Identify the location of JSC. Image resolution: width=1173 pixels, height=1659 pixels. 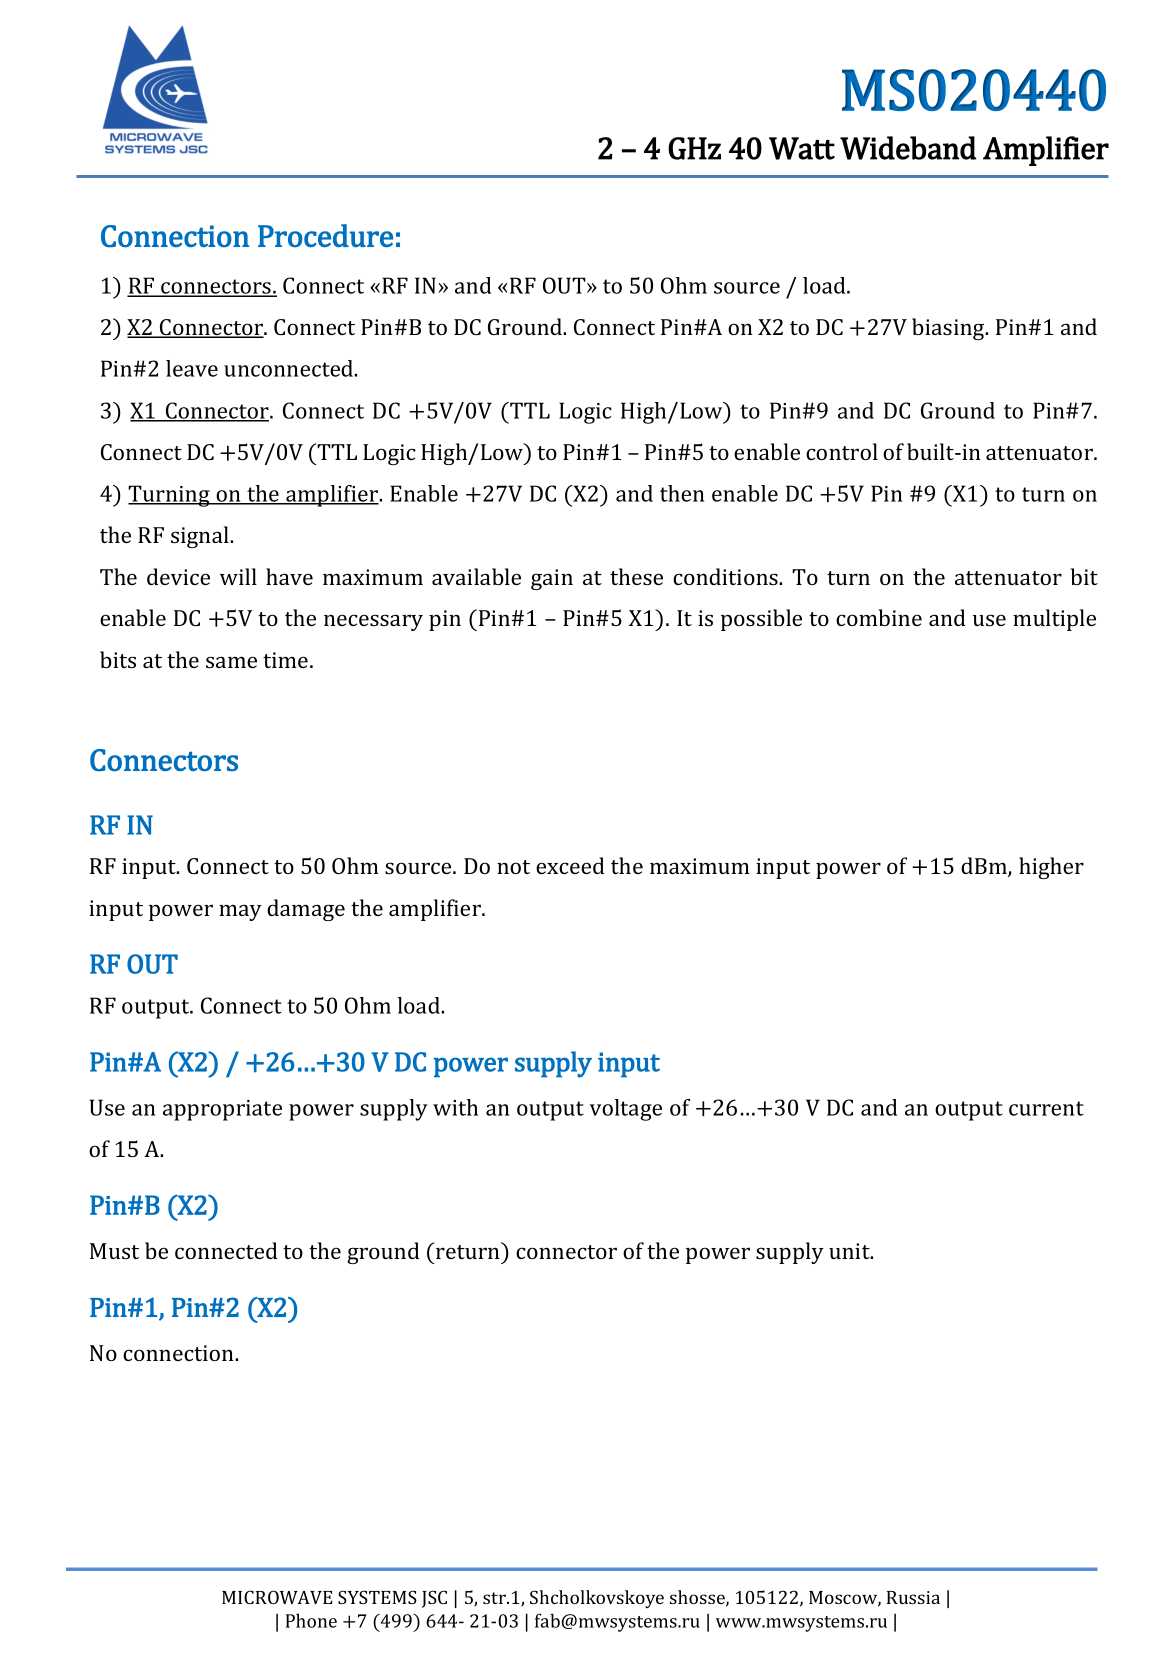
(434, 1599).
